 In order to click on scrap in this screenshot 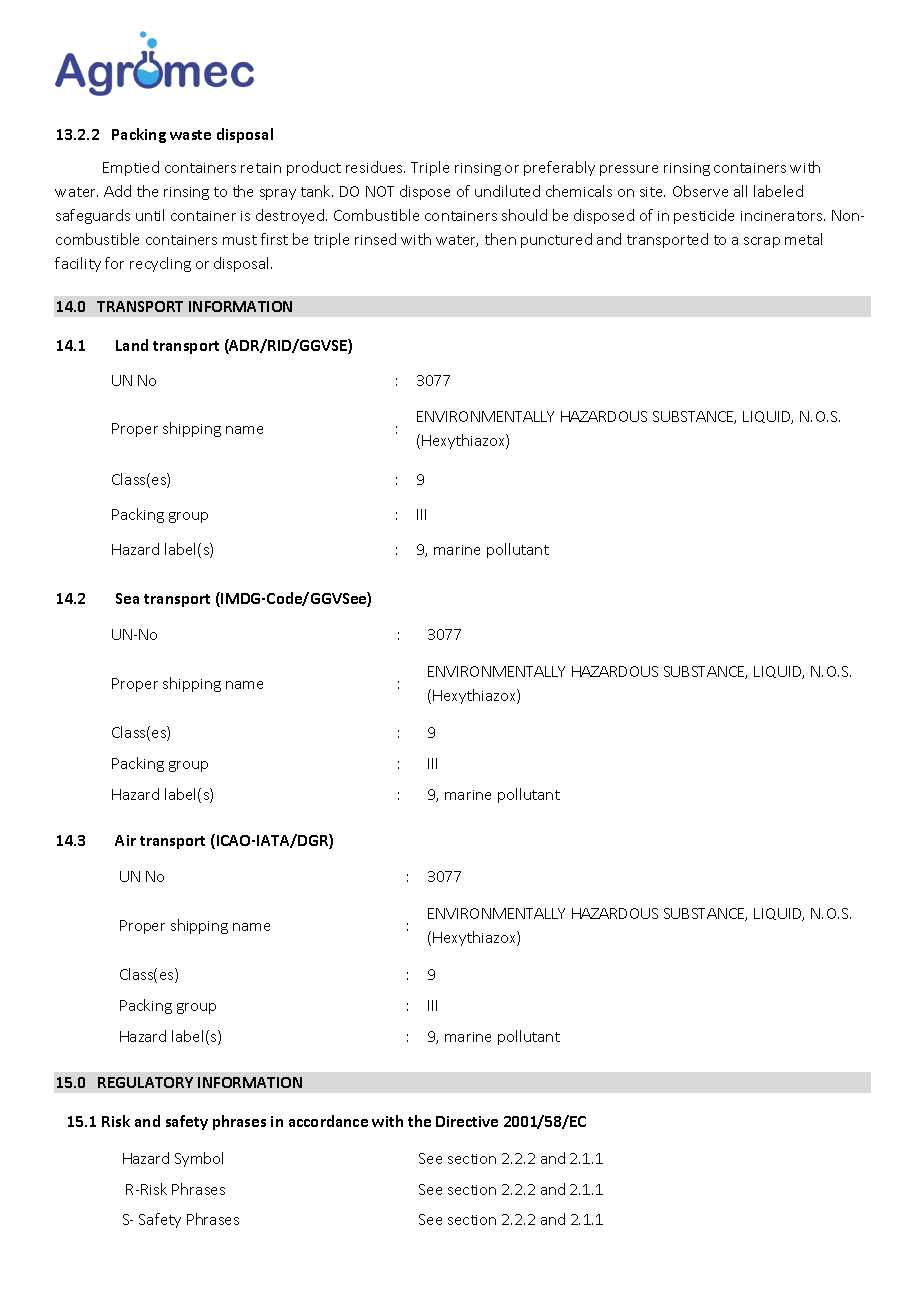, I will do `click(762, 242)`.
